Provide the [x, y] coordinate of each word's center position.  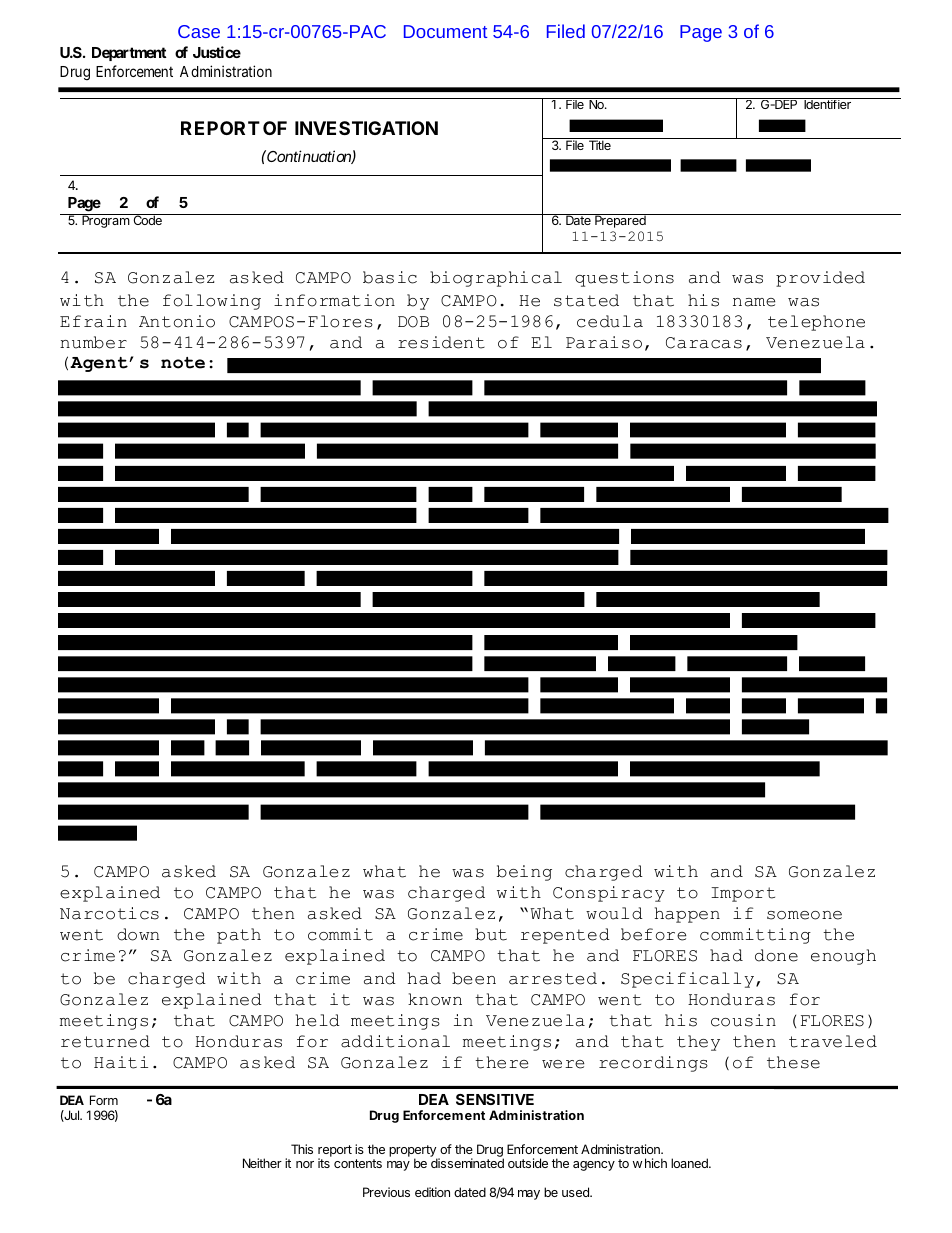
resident [441, 342]
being [524, 873]
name [754, 302]
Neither [262, 1163]
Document [445, 31]
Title [600, 145]
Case [199, 31]
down [138, 934]
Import [743, 894]
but [491, 934]
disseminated [467, 1163]
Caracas [704, 343]
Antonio [177, 321]
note [183, 363]
